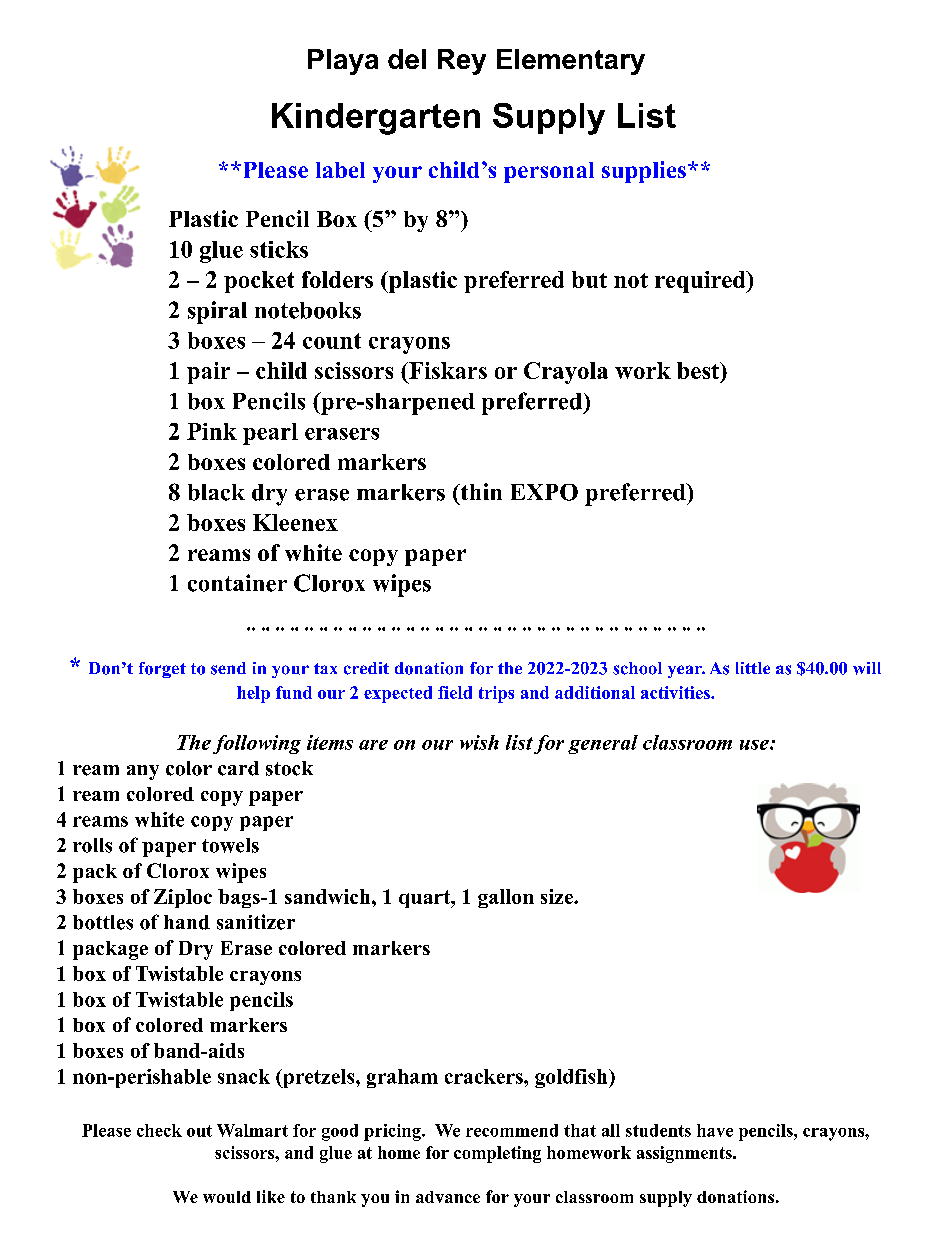 The width and height of the image is (952, 1233). What do you see at coordinates (343, 62) in the image?
I see `Playa` at bounding box center [343, 62].
